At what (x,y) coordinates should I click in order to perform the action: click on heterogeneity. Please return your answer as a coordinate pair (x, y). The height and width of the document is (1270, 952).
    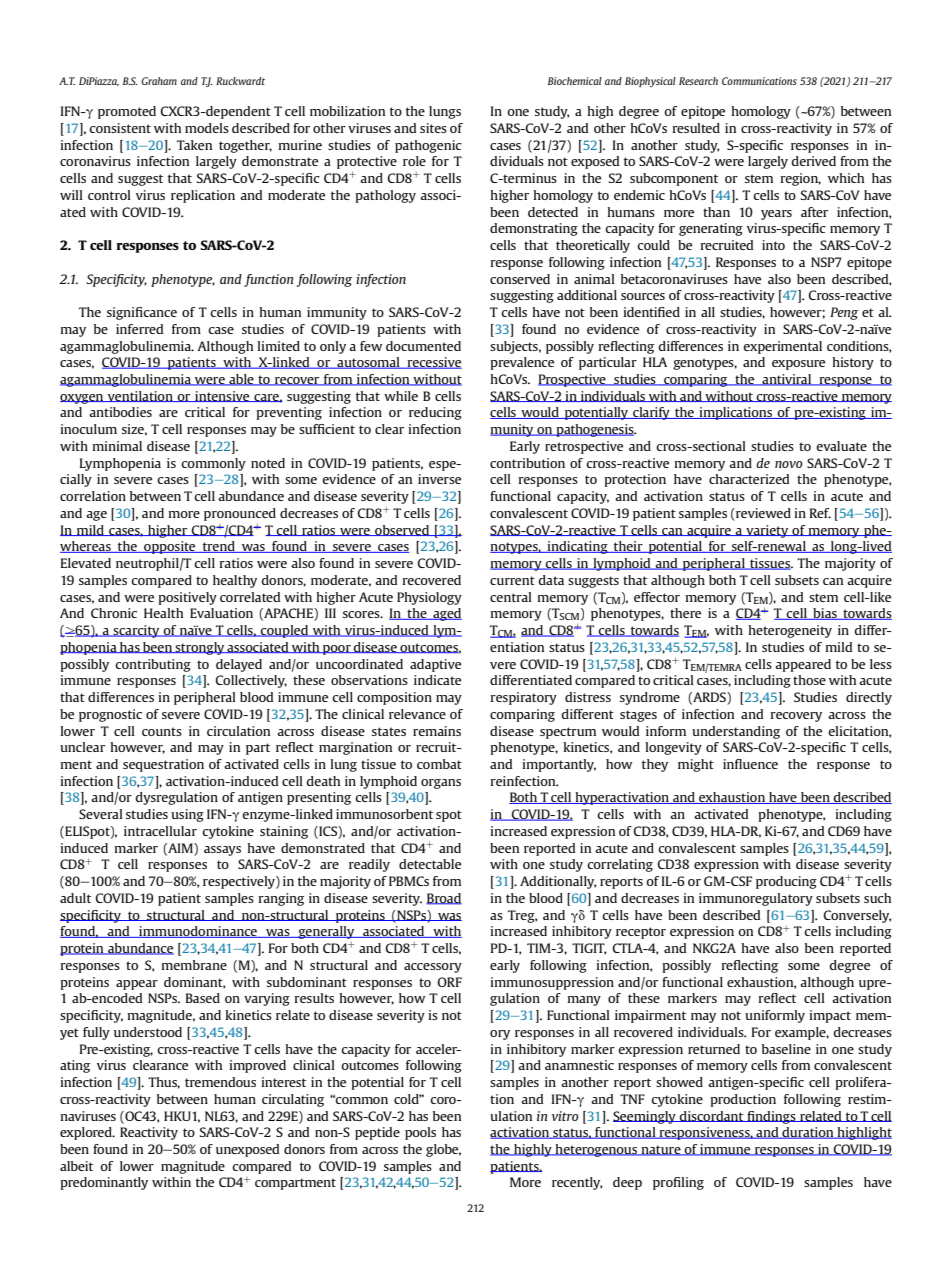
    Looking at the image, I should click on (790, 631).
